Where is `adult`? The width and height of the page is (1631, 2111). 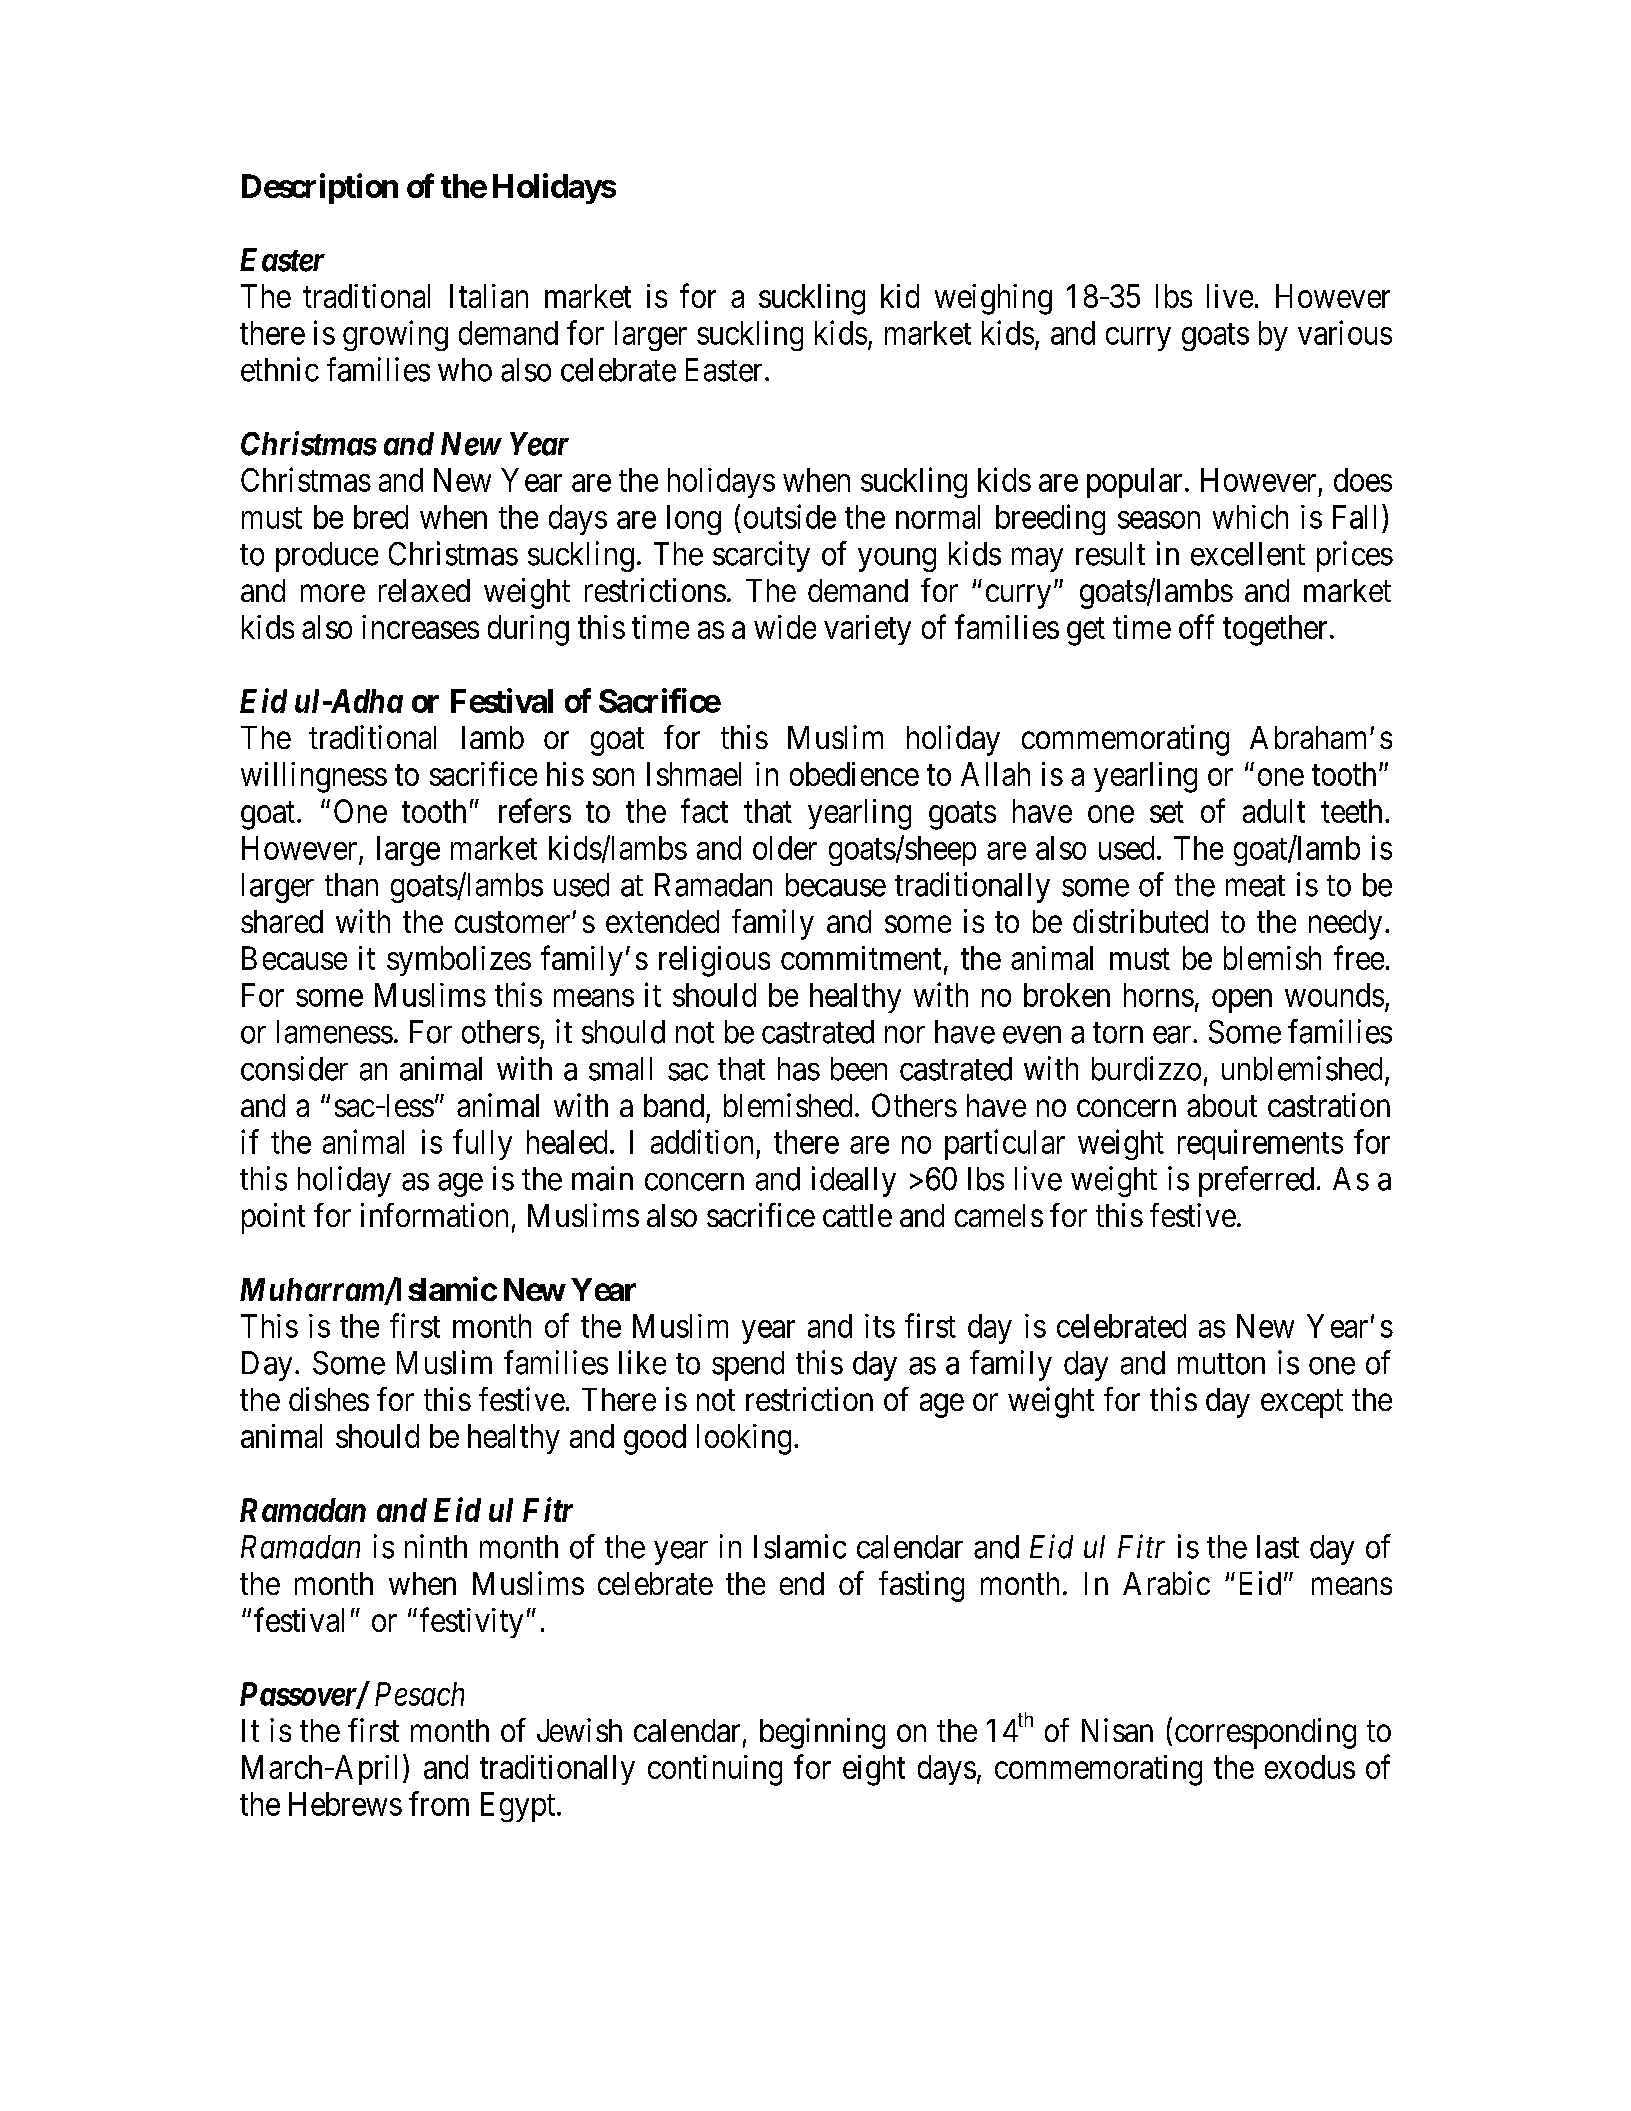
adult is located at coordinates (1274, 811).
